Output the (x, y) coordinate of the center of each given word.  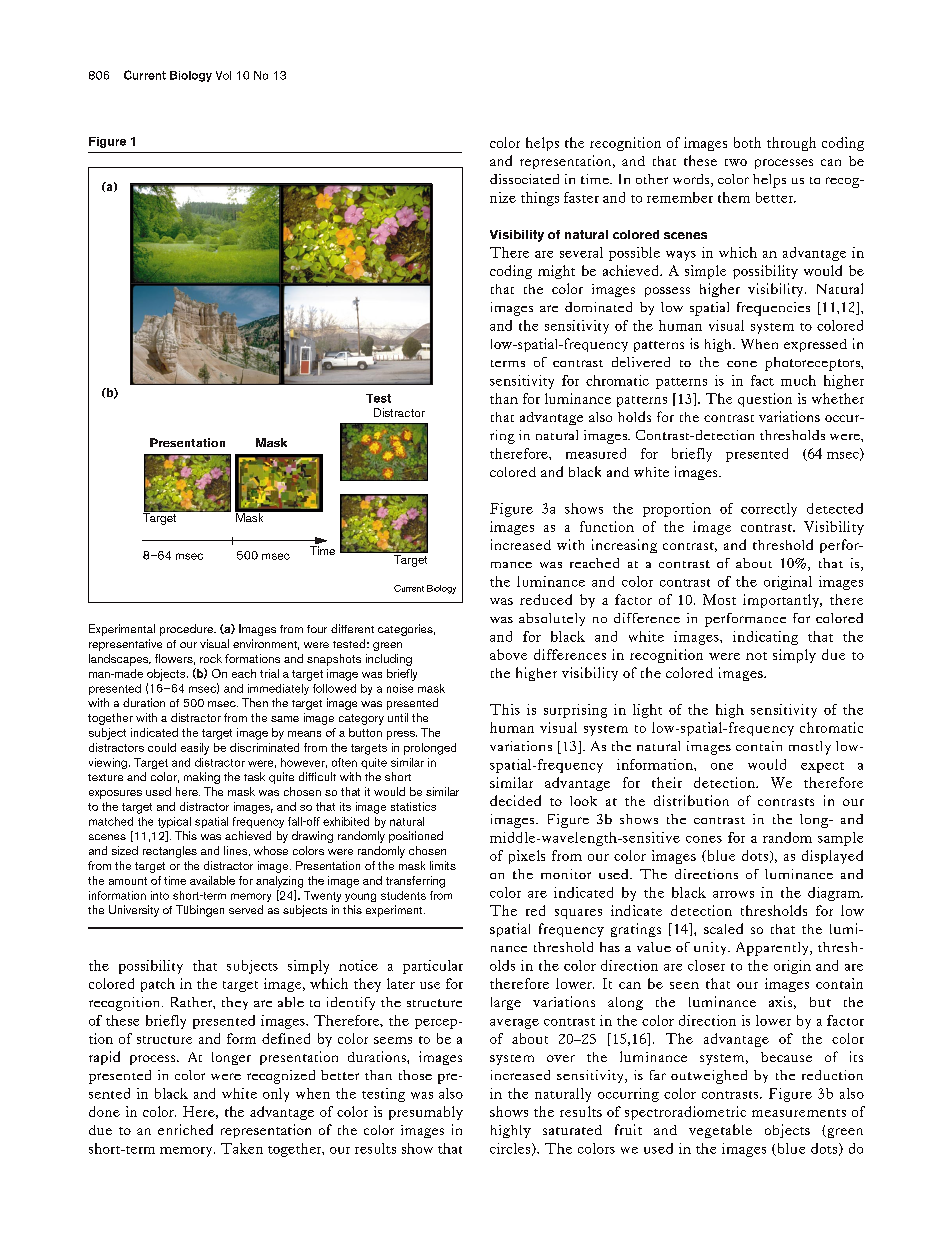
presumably (426, 1113)
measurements (799, 1113)
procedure (187, 630)
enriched (185, 1129)
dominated (598, 307)
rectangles (170, 852)
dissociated (524, 179)
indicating (765, 638)
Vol (223, 75)
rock (211, 658)
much (798, 380)
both (747, 142)
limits (443, 865)
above (508, 654)
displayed (832, 857)
